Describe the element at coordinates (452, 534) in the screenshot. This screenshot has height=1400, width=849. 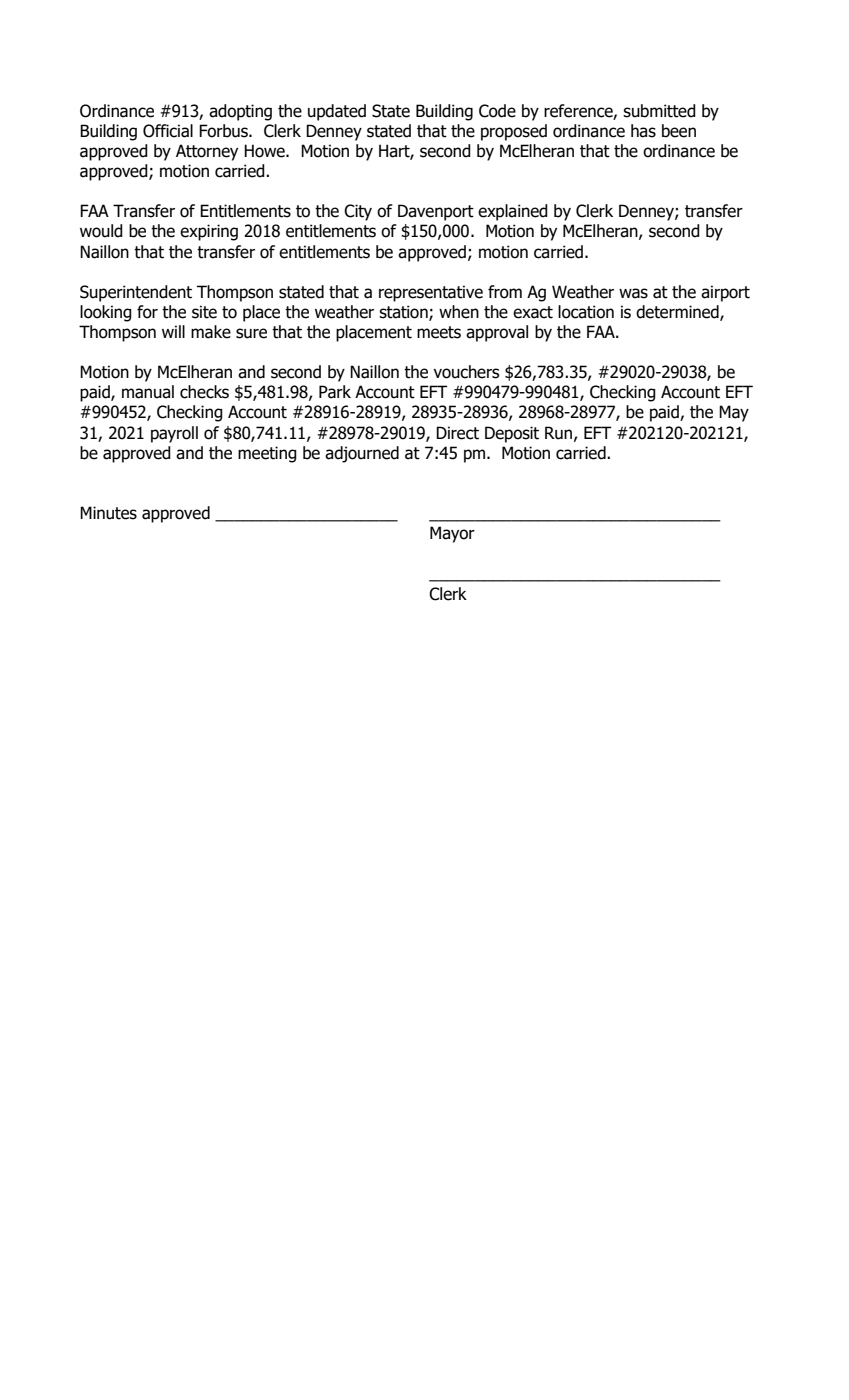
I see `Mayor` at that location.
